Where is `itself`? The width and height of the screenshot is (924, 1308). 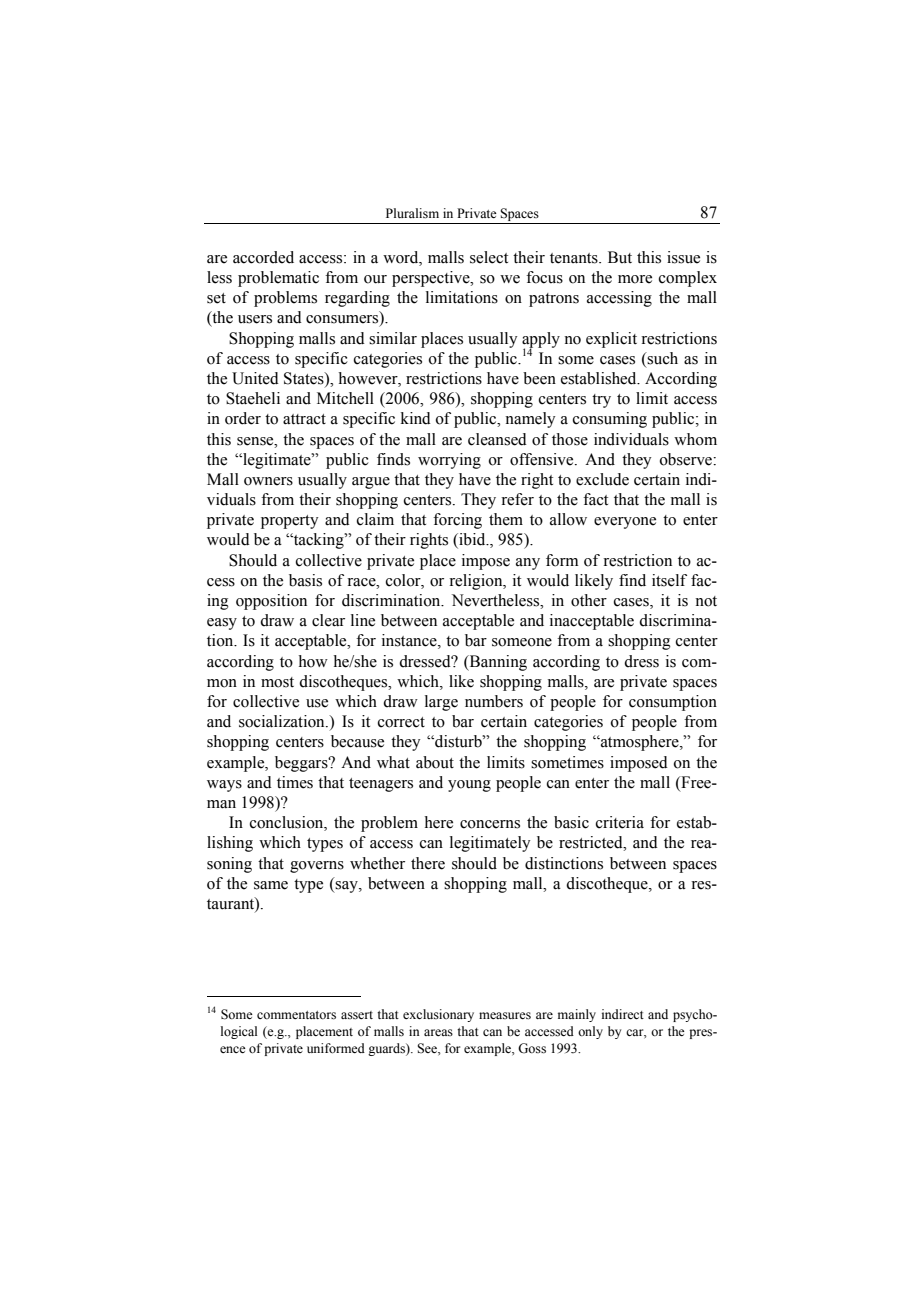 itself is located at coordinates (669, 580).
